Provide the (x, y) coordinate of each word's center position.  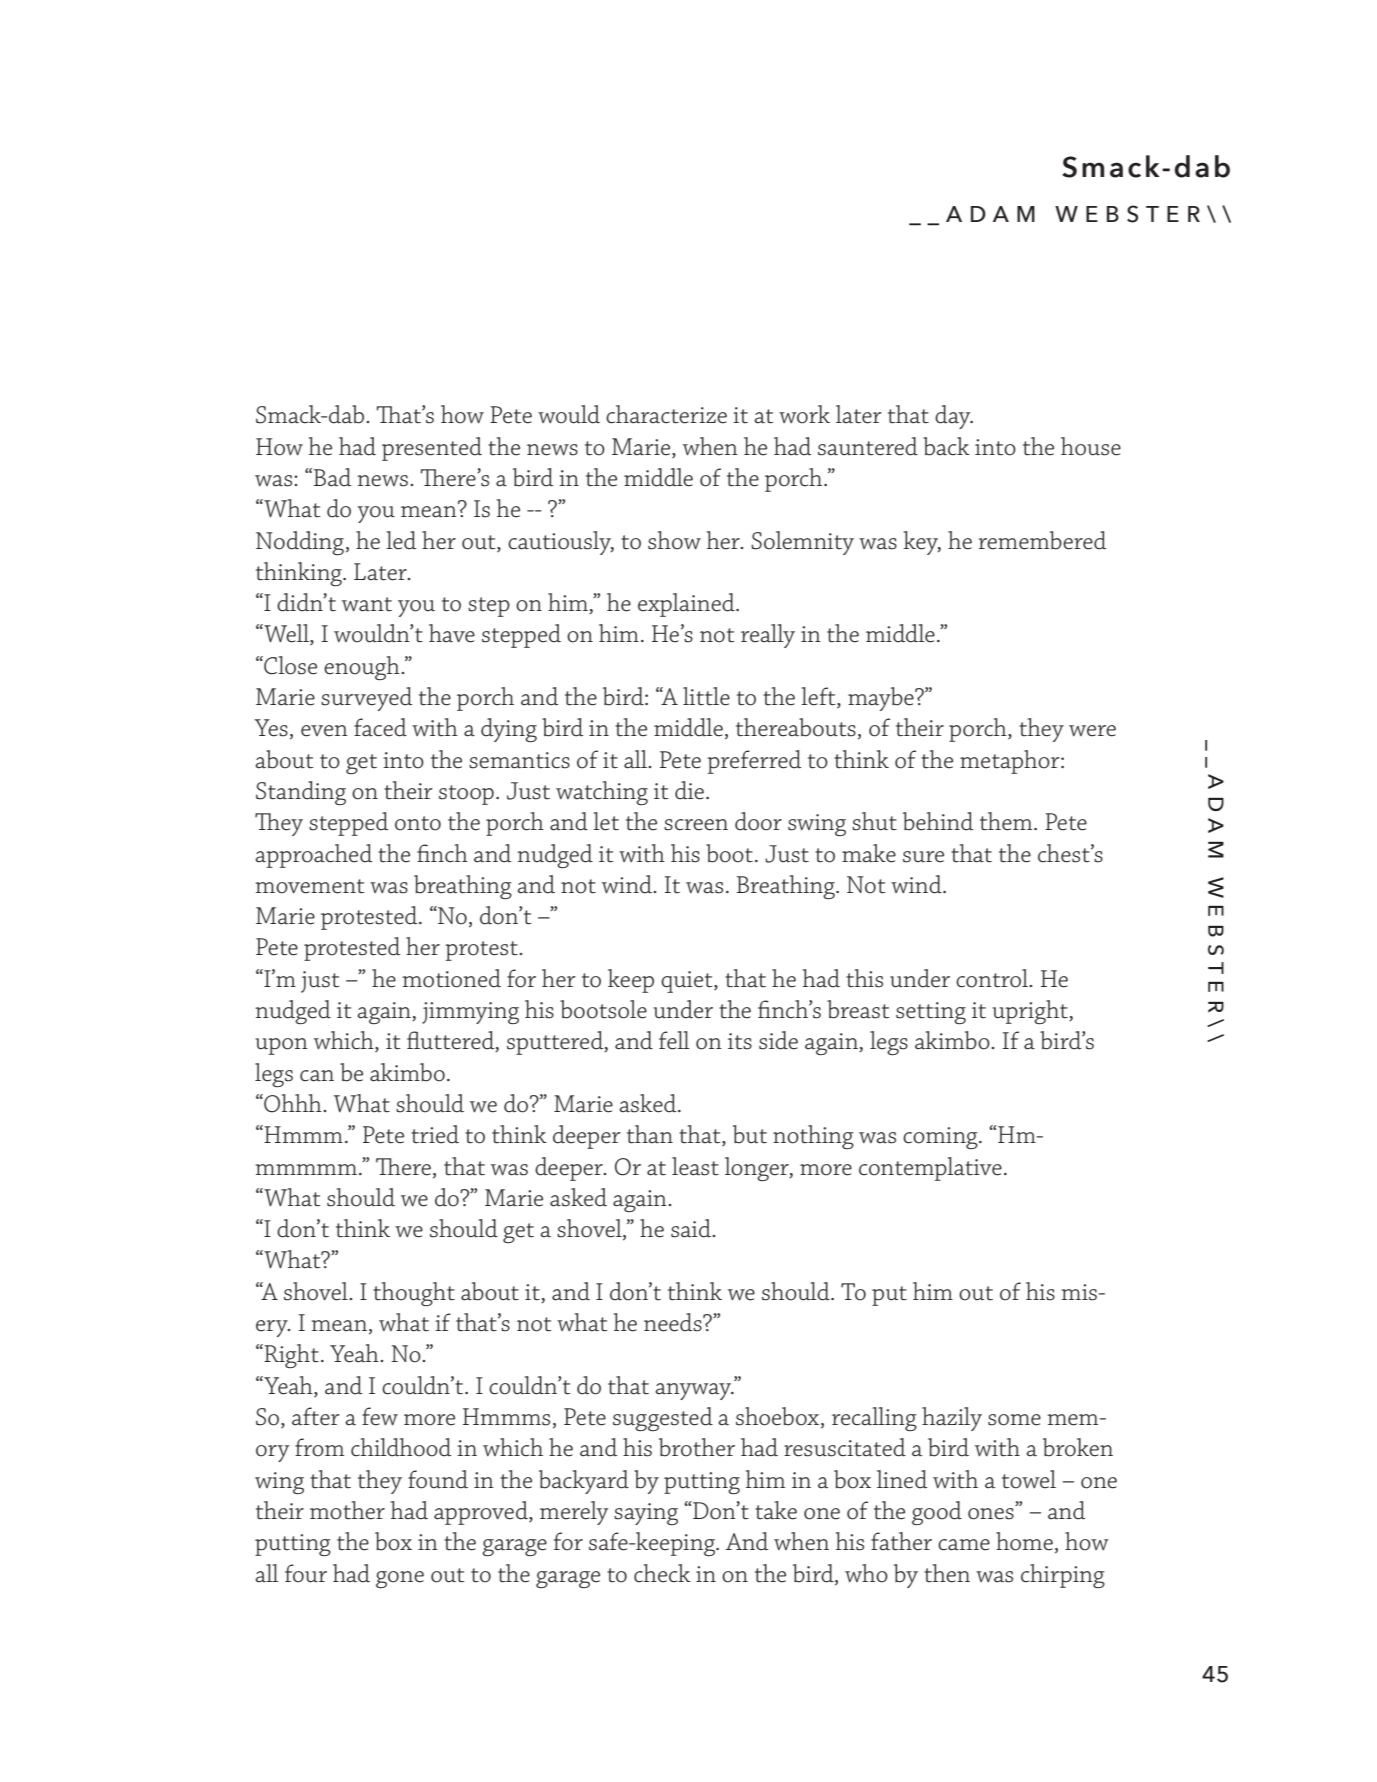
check (662, 1573)
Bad (332, 477)
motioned (451, 978)
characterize (666, 414)
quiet (688, 982)
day (954, 417)
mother (347, 1510)
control (993, 978)
